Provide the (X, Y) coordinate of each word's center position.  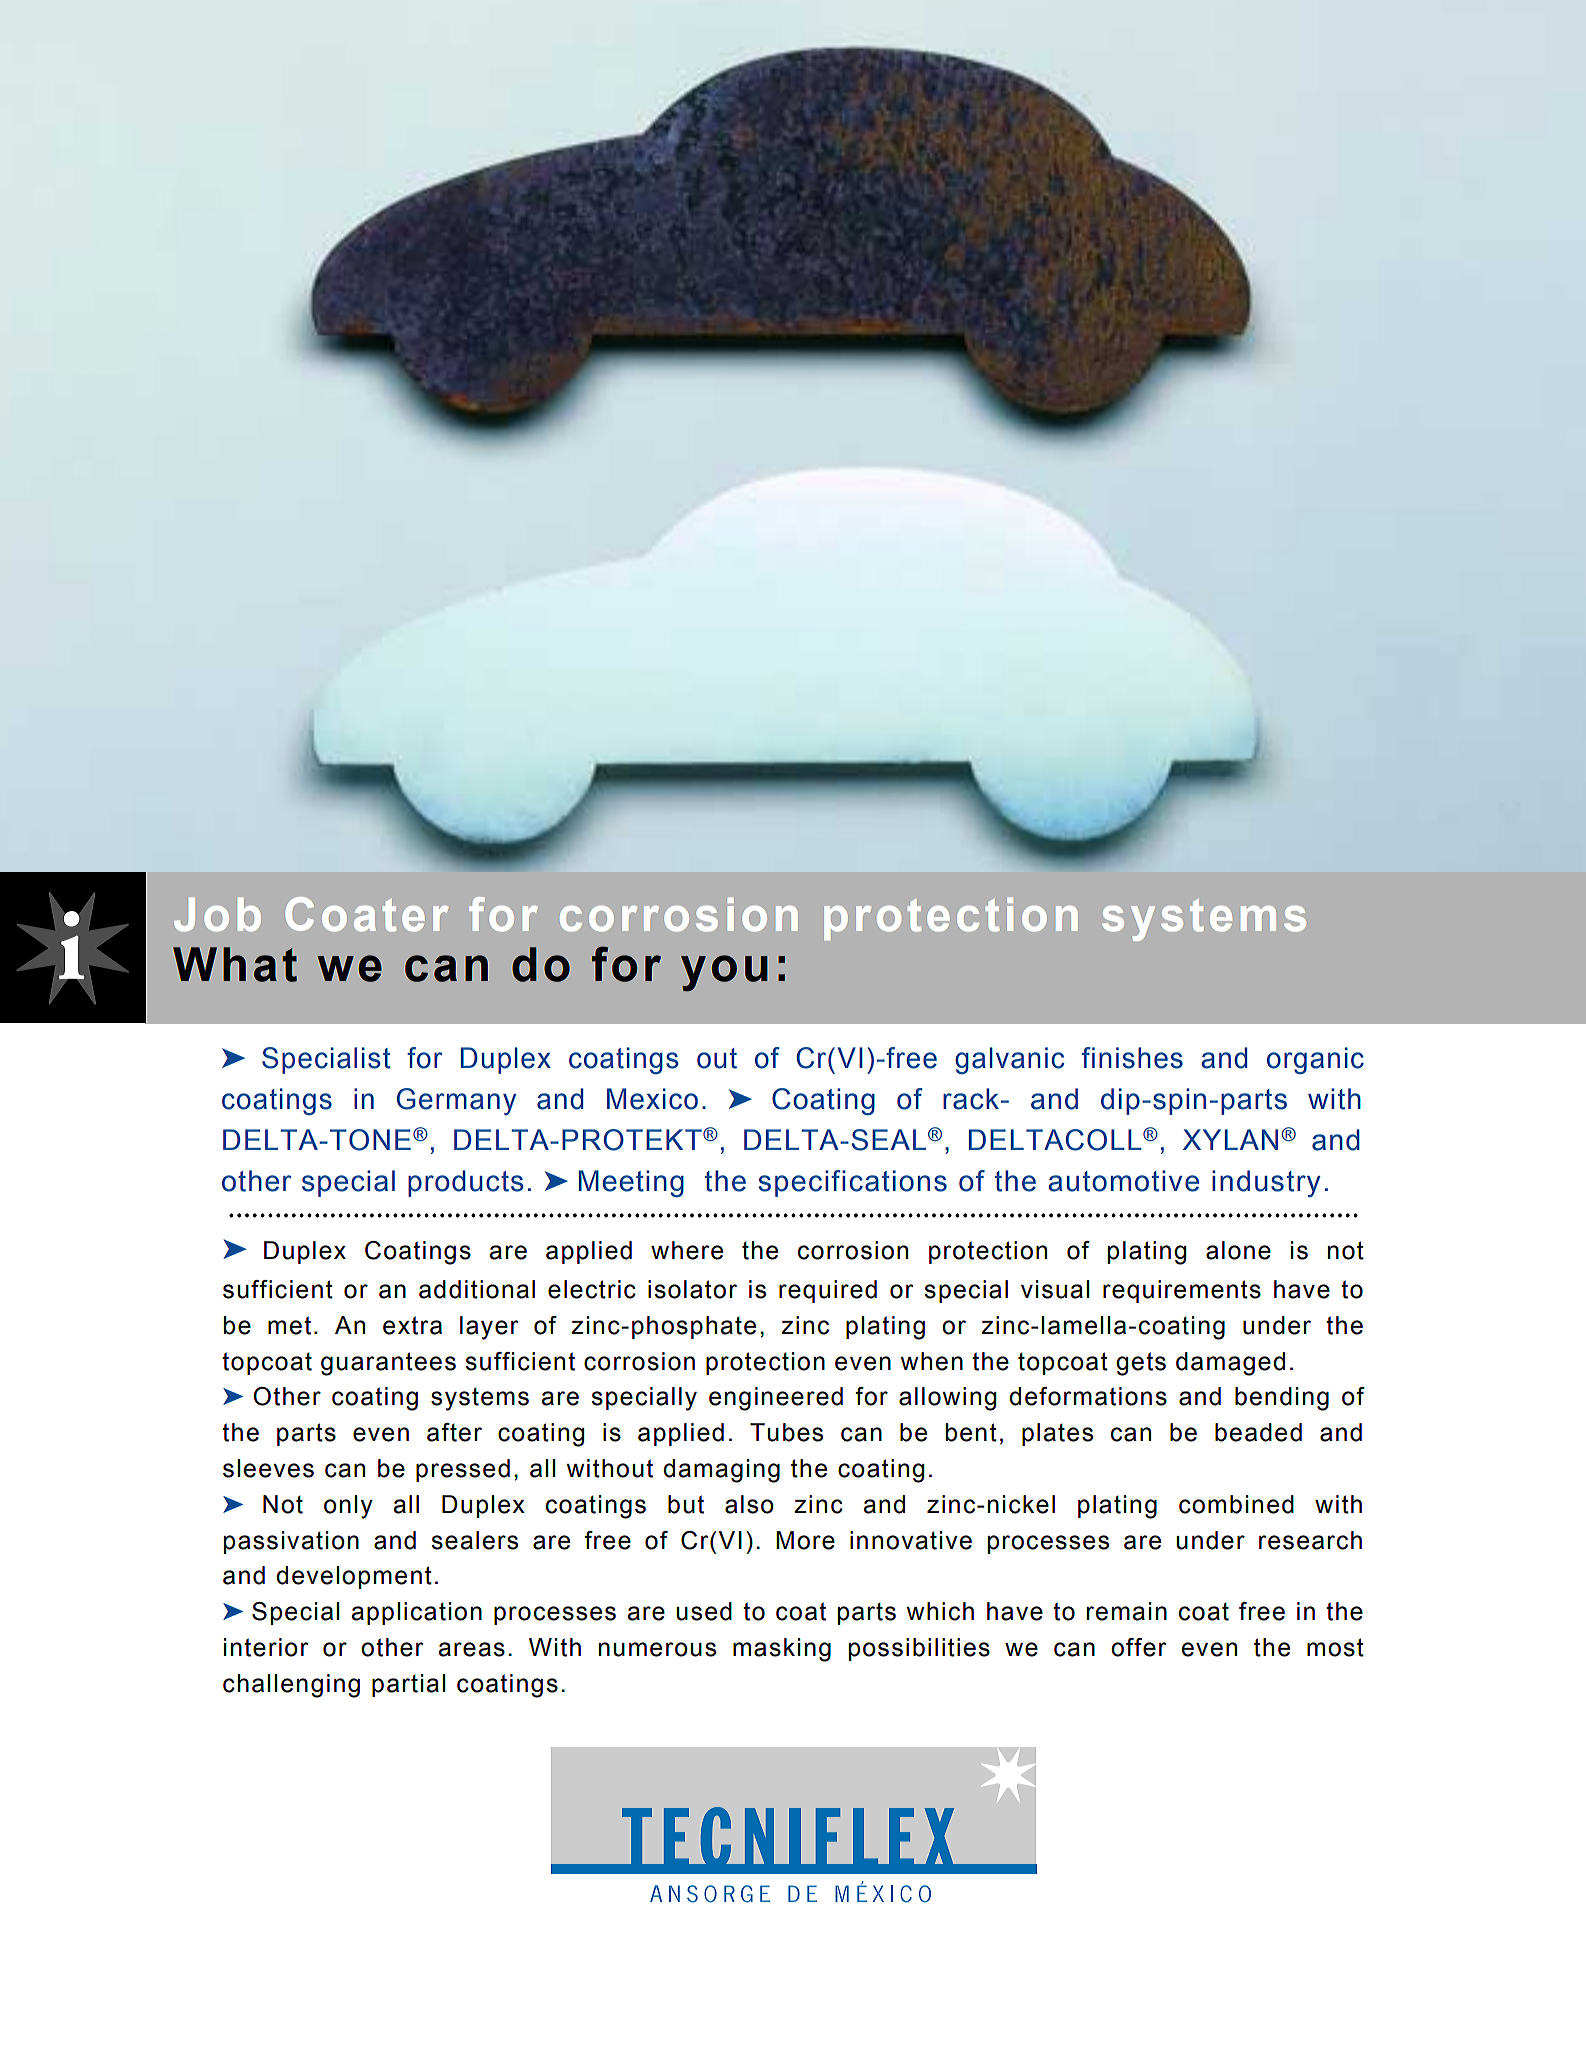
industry (1266, 1183)
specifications (853, 1183)
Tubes (786, 1432)
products (466, 1183)
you (724, 973)
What (235, 964)
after (454, 1432)
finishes (1132, 1058)
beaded (1258, 1432)
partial (409, 1685)
